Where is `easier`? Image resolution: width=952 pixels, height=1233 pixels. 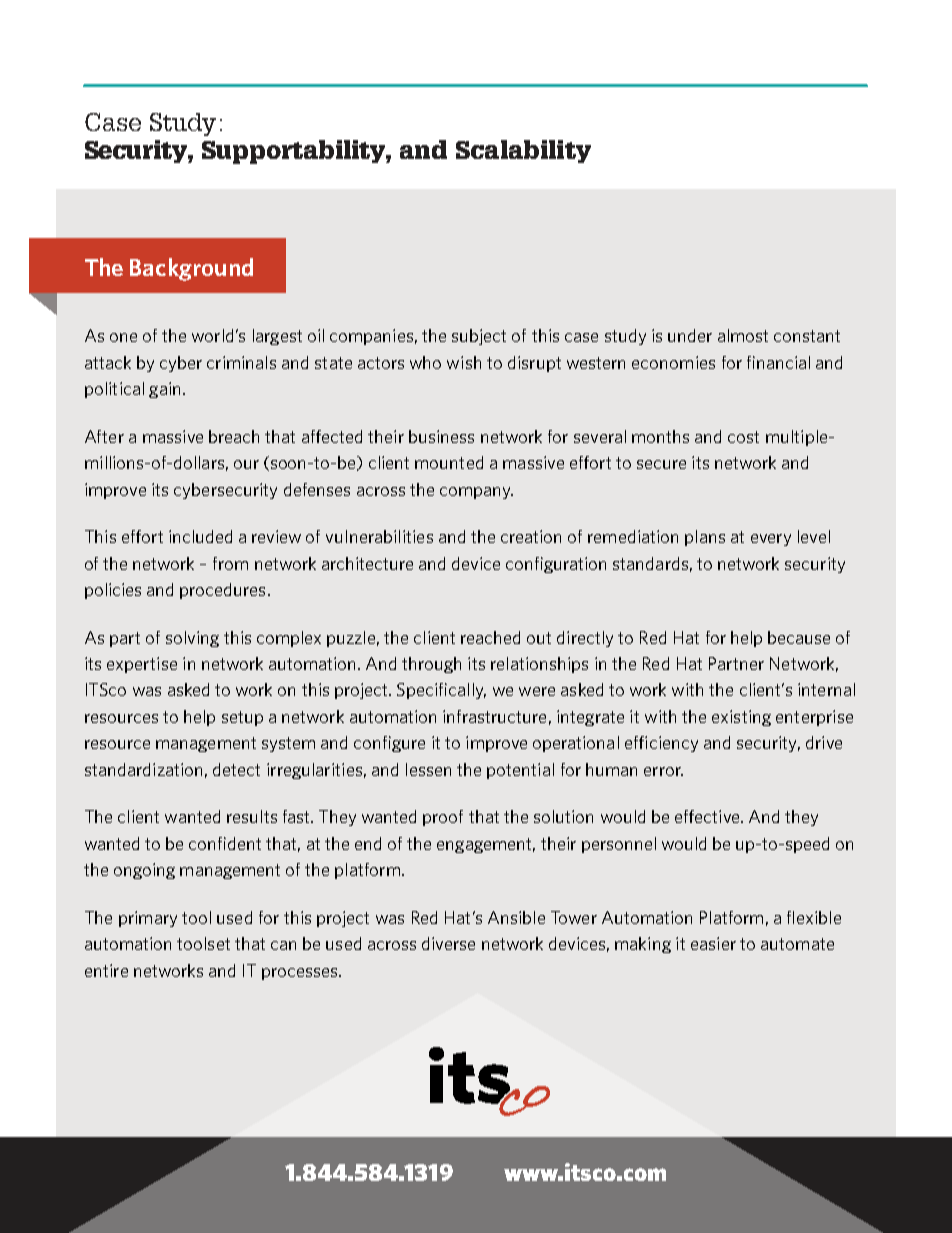
easier is located at coordinates (713, 943).
